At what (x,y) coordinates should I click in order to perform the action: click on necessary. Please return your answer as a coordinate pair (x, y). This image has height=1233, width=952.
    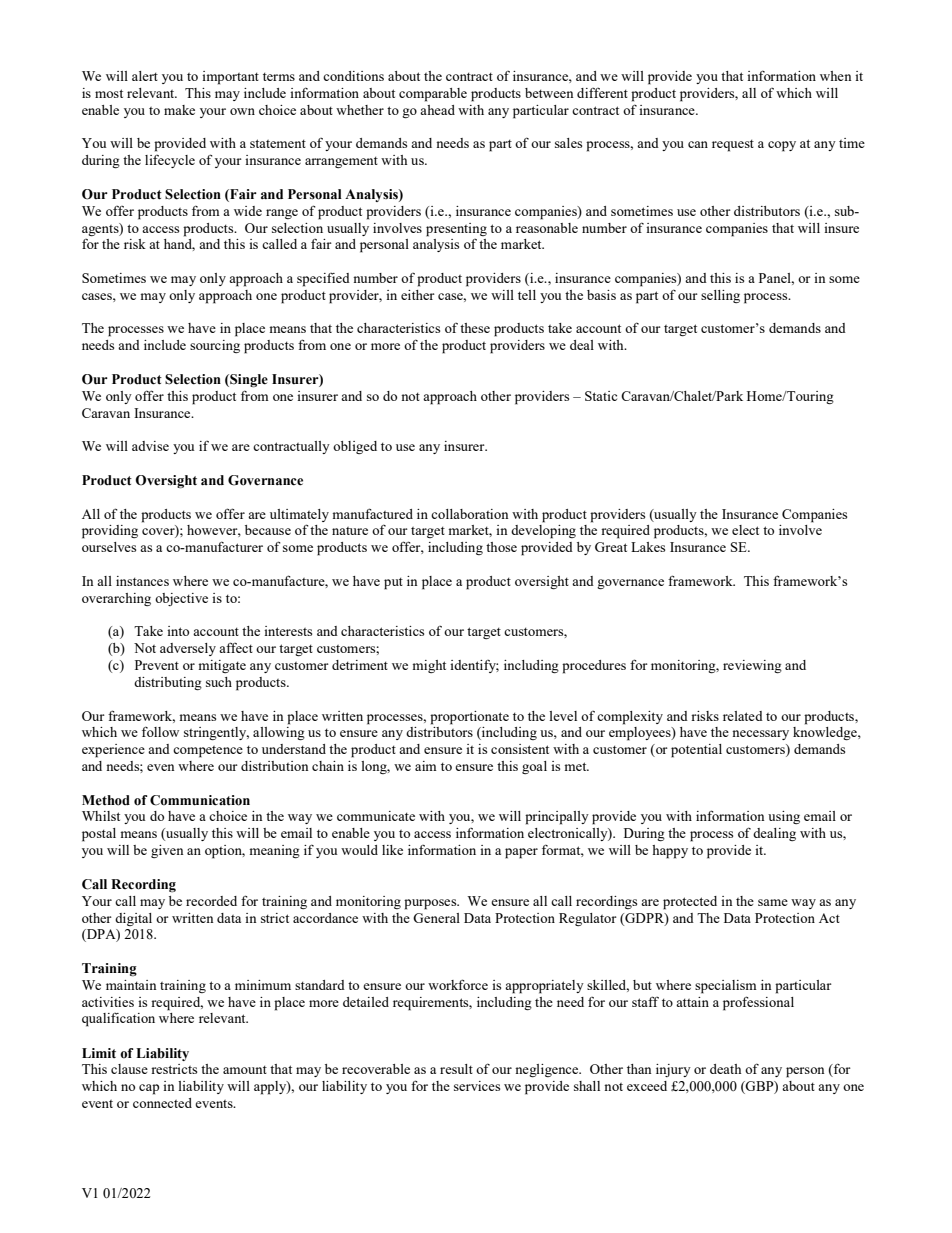
    Looking at the image, I should click on (760, 735).
